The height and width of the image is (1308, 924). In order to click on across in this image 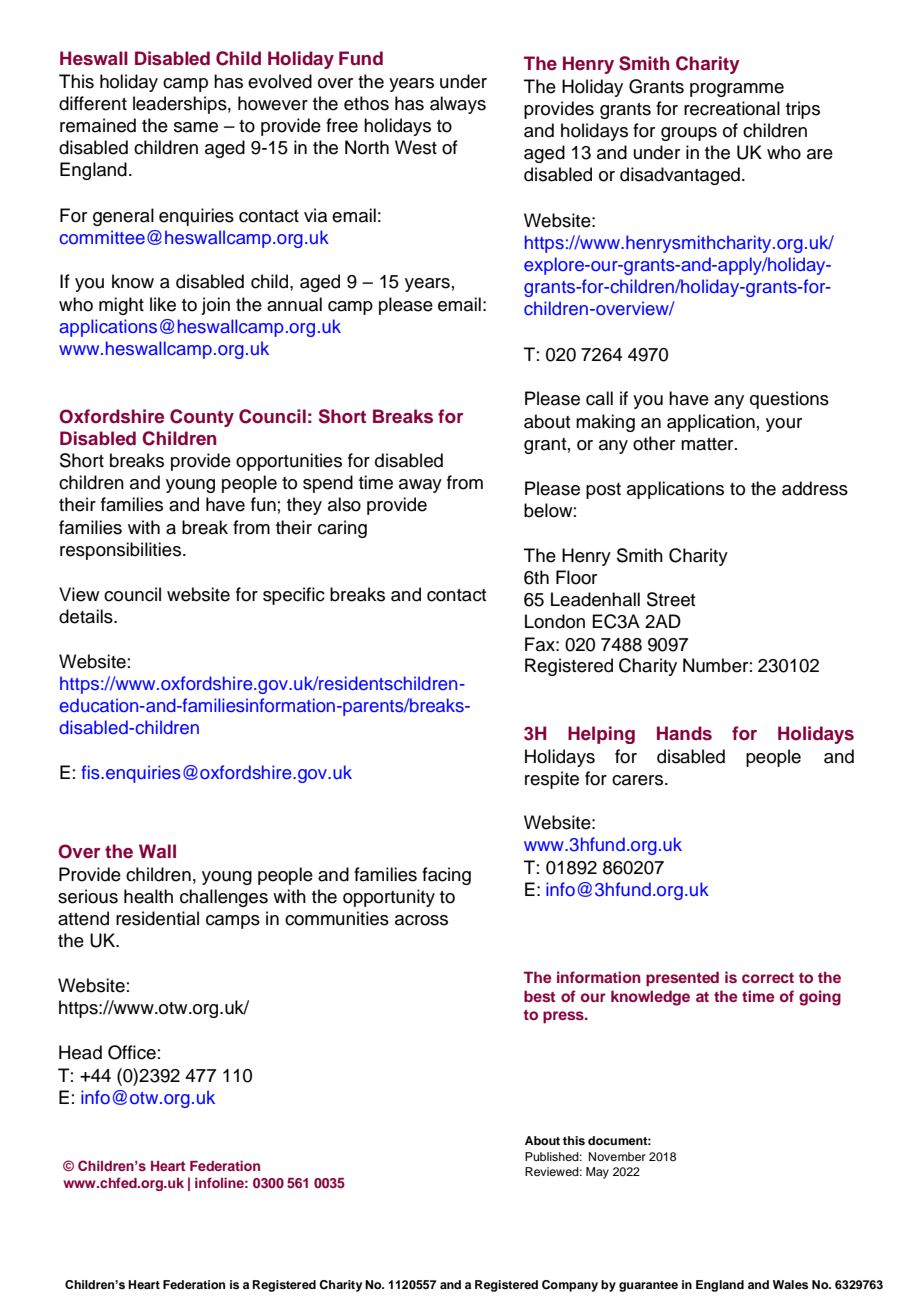, I will do `click(421, 920)`.
